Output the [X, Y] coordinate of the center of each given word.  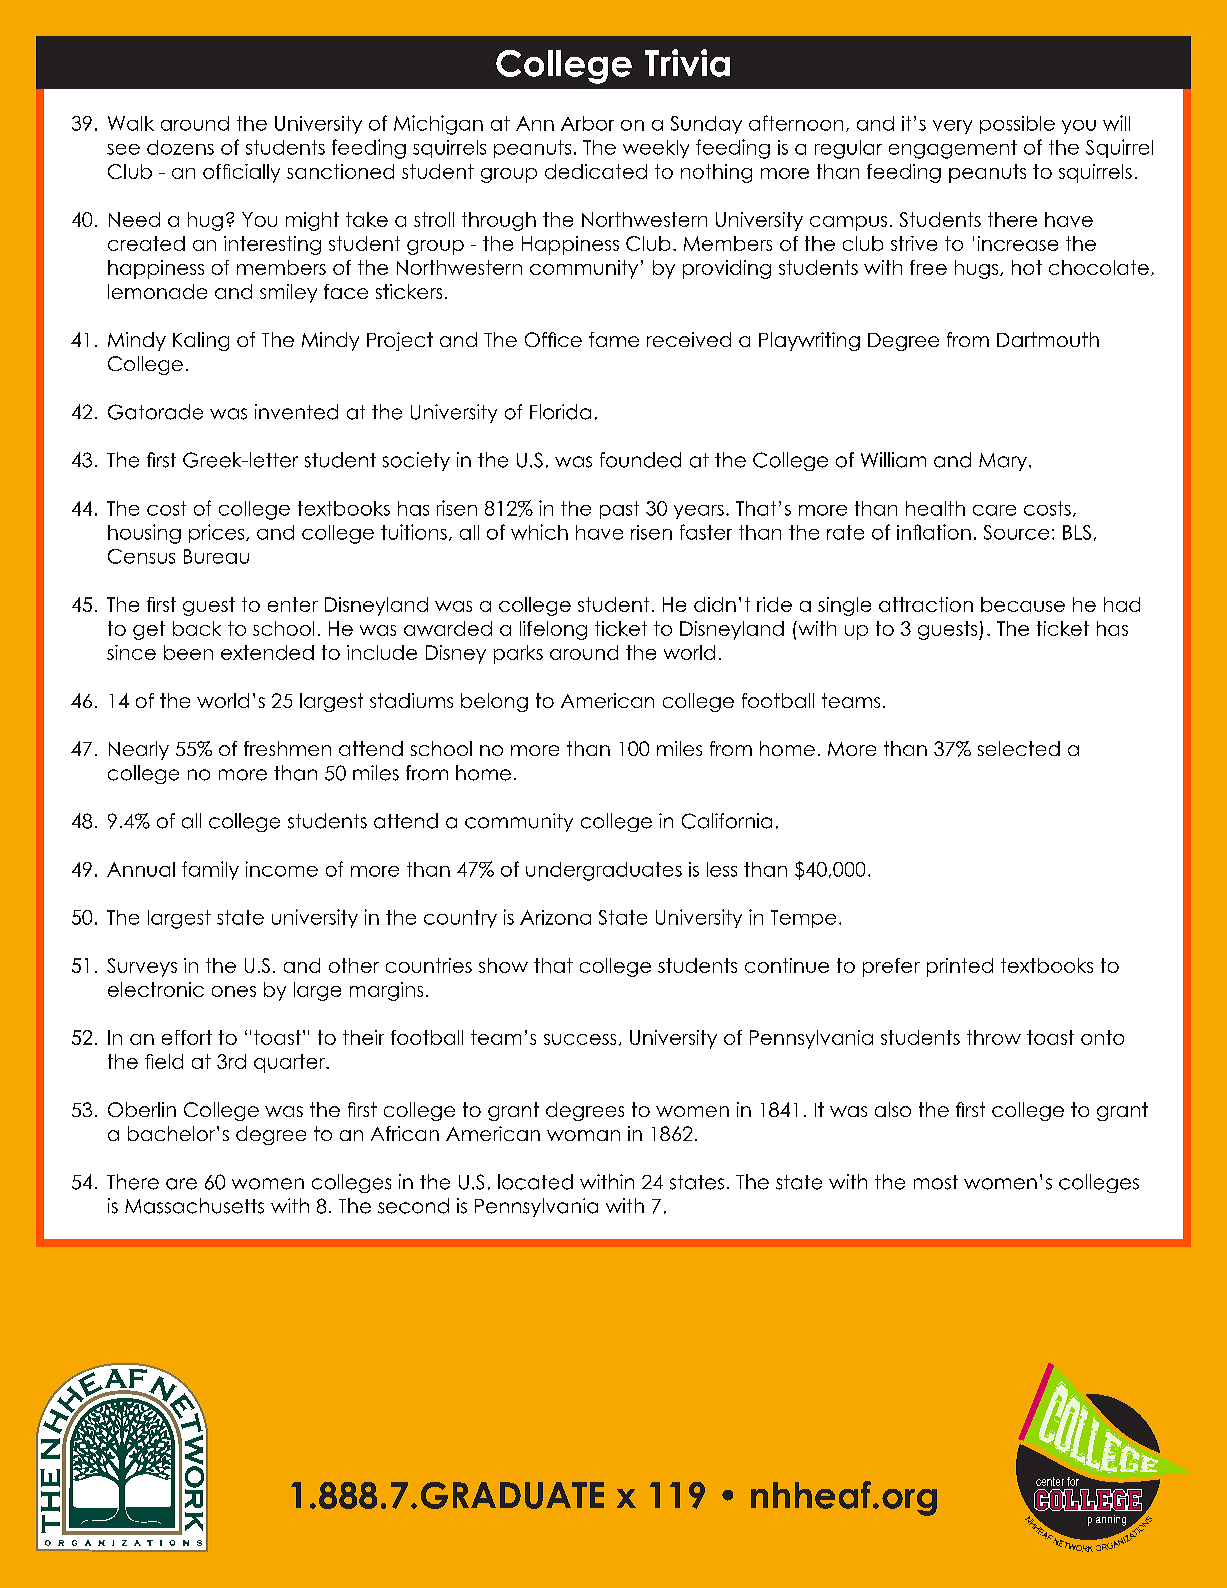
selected [1019, 748]
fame [614, 339]
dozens [180, 147]
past [619, 510]
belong [494, 702]
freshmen [287, 748]
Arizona [555, 917]
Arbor [587, 123]
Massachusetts [194, 1206]
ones [234, 991]
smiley [288, 293]
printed [960, 967]
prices [218, 533]
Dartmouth [1048, 339]
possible [1017, 125]
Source [1016, 532]
